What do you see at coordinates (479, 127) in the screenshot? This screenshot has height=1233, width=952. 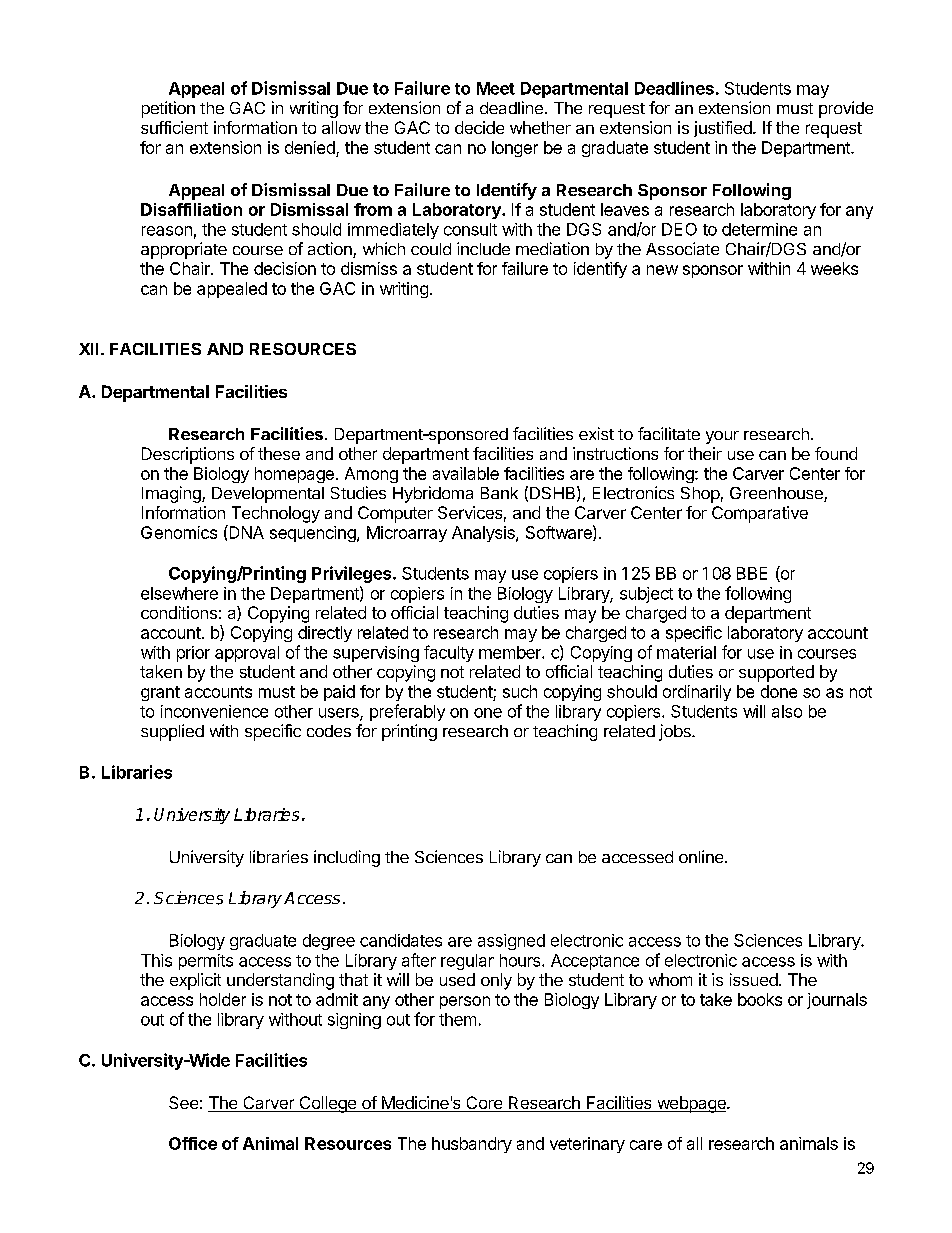 I see `decide` at bounding box center [479, 127].
